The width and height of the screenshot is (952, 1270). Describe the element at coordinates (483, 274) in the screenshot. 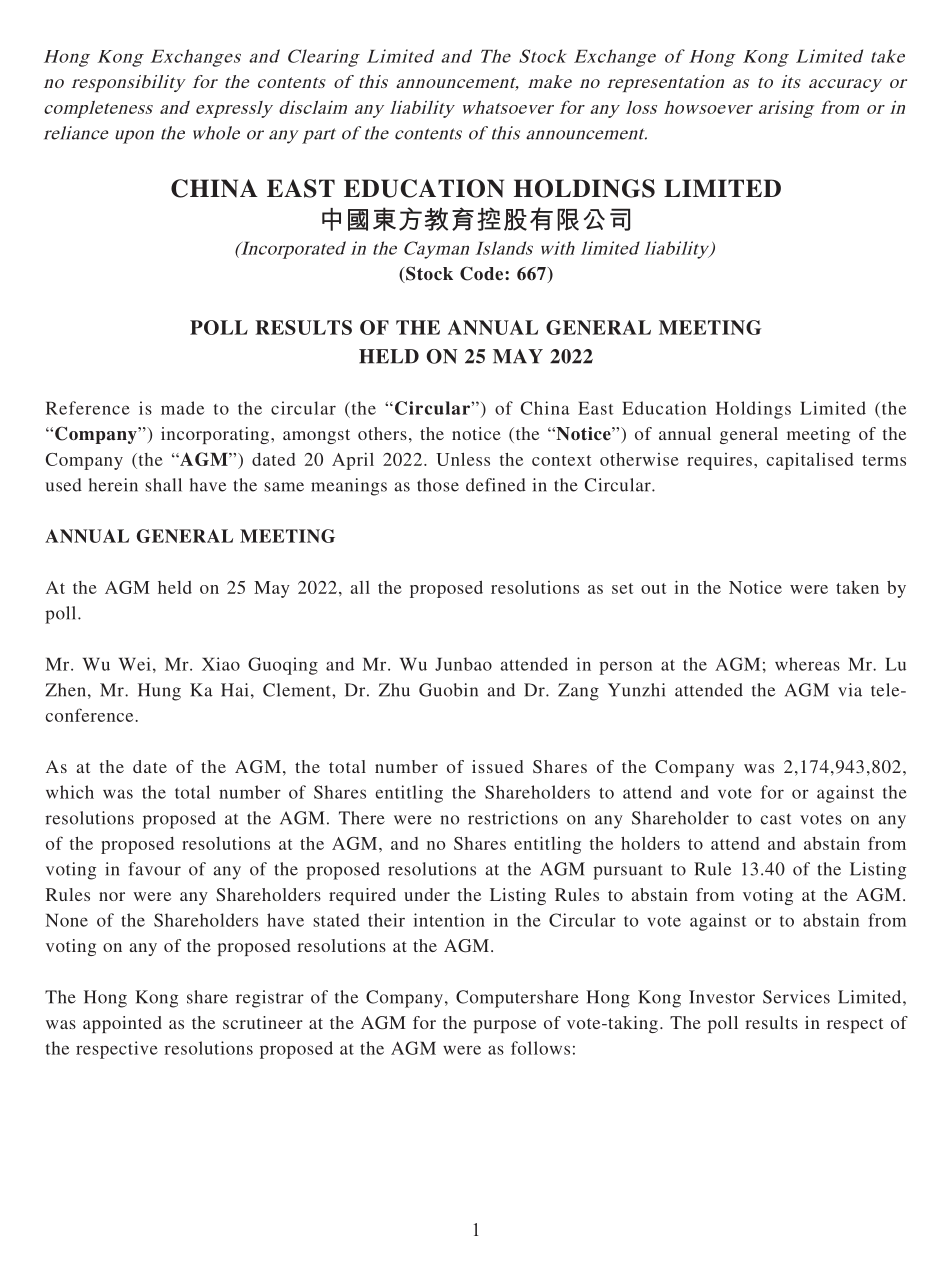

I see `Code` at that location.
